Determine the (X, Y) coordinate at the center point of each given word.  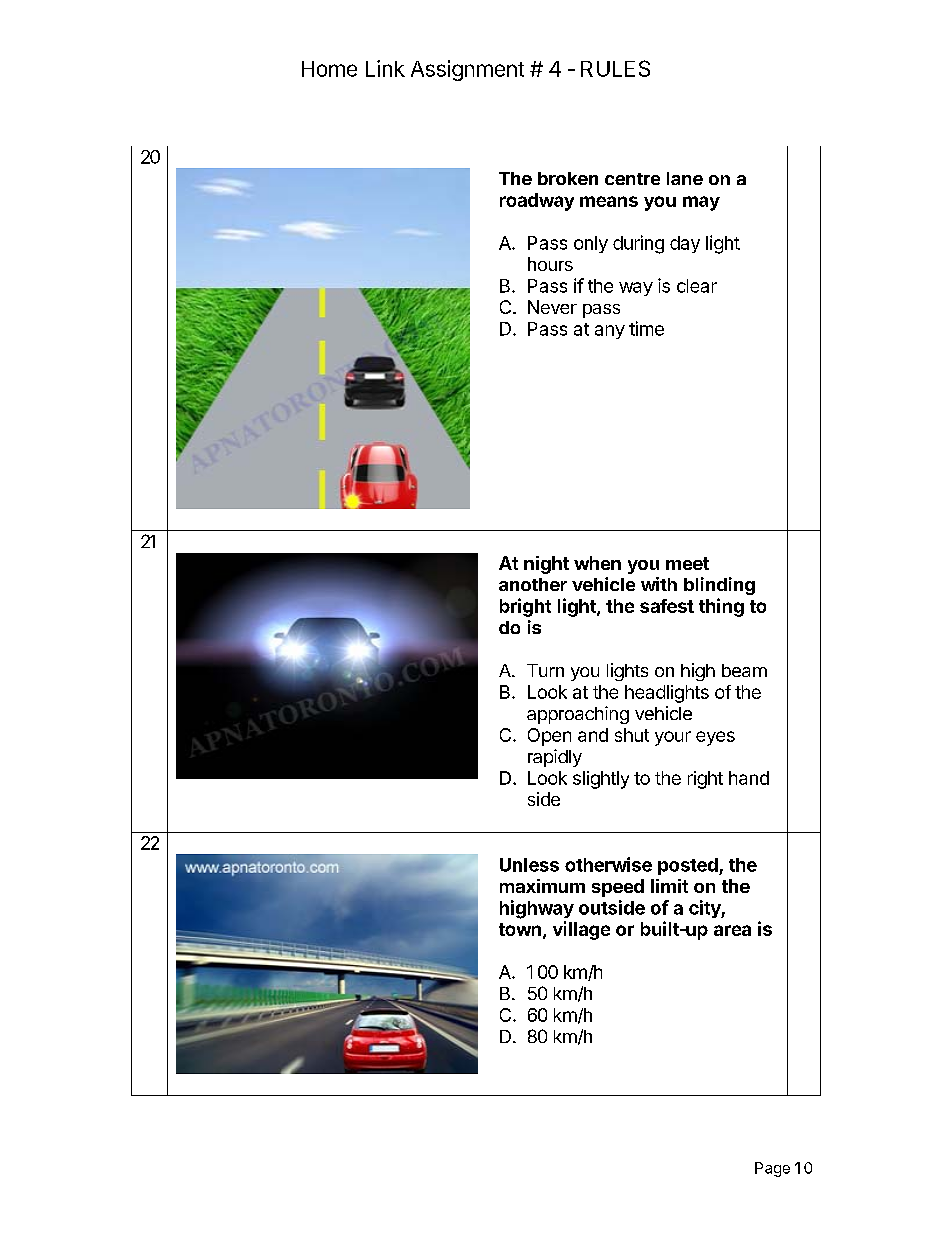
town (520, 929)
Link (385, 68)
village (581, 930)
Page (772, 1169)
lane (685, 178)
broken (568, 178)
